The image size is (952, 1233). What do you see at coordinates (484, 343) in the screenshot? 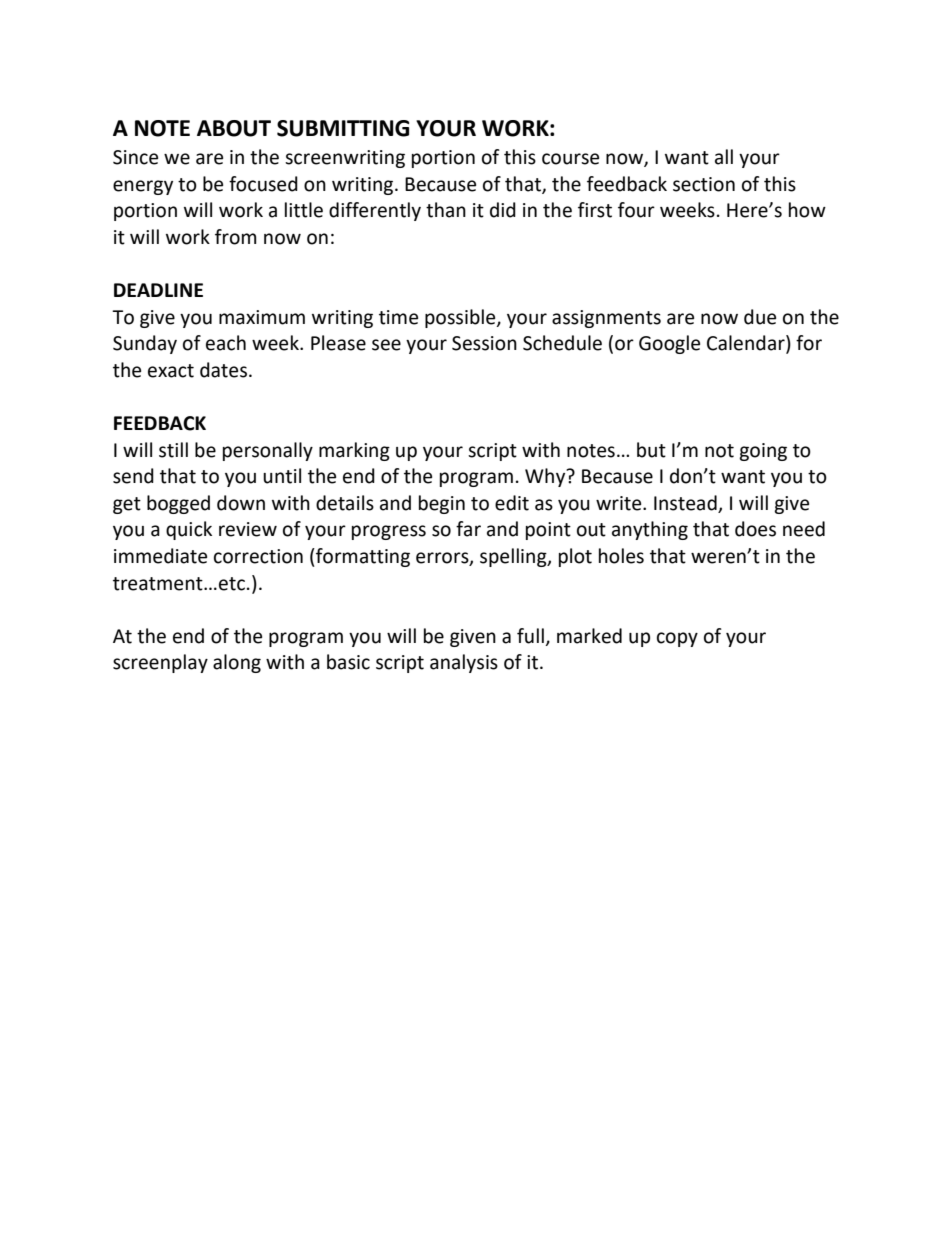
I see `Session` at bounding box center [484, 343].
